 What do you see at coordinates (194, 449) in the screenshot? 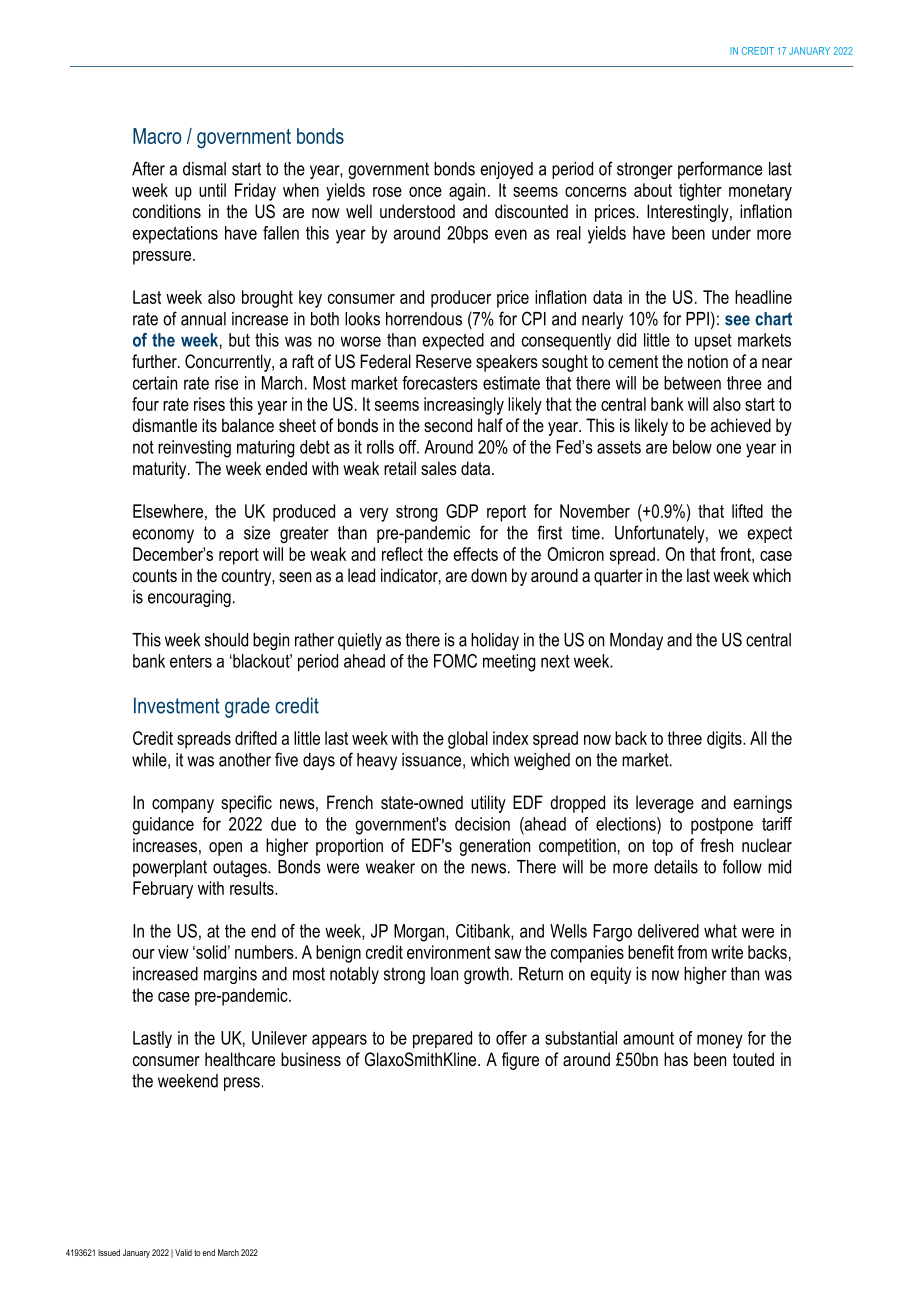
I see `reinvesting` at bounding box center [194, 449].
